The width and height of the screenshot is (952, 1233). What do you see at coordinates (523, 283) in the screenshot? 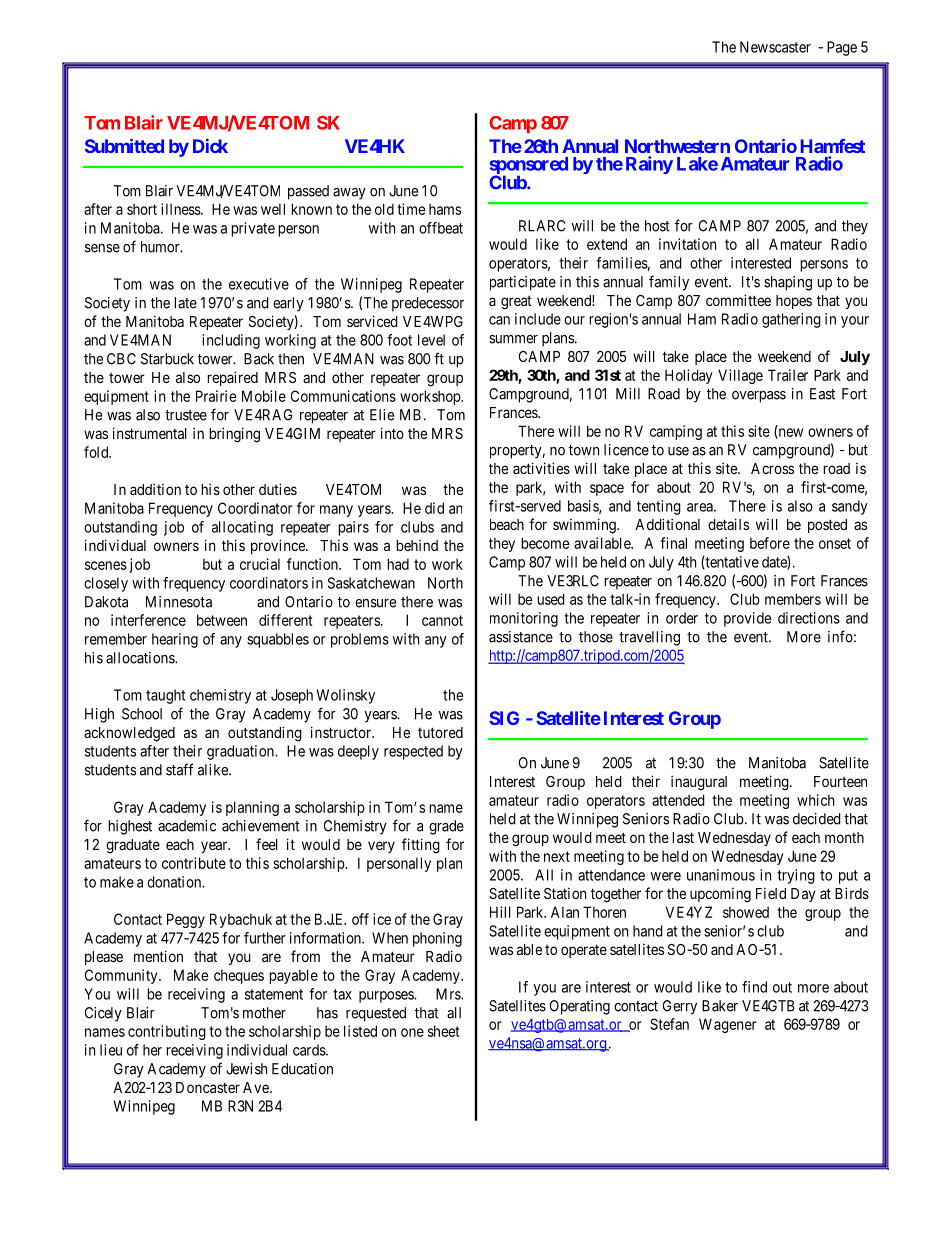
I see `participate` at bounding box center [523, 283].
